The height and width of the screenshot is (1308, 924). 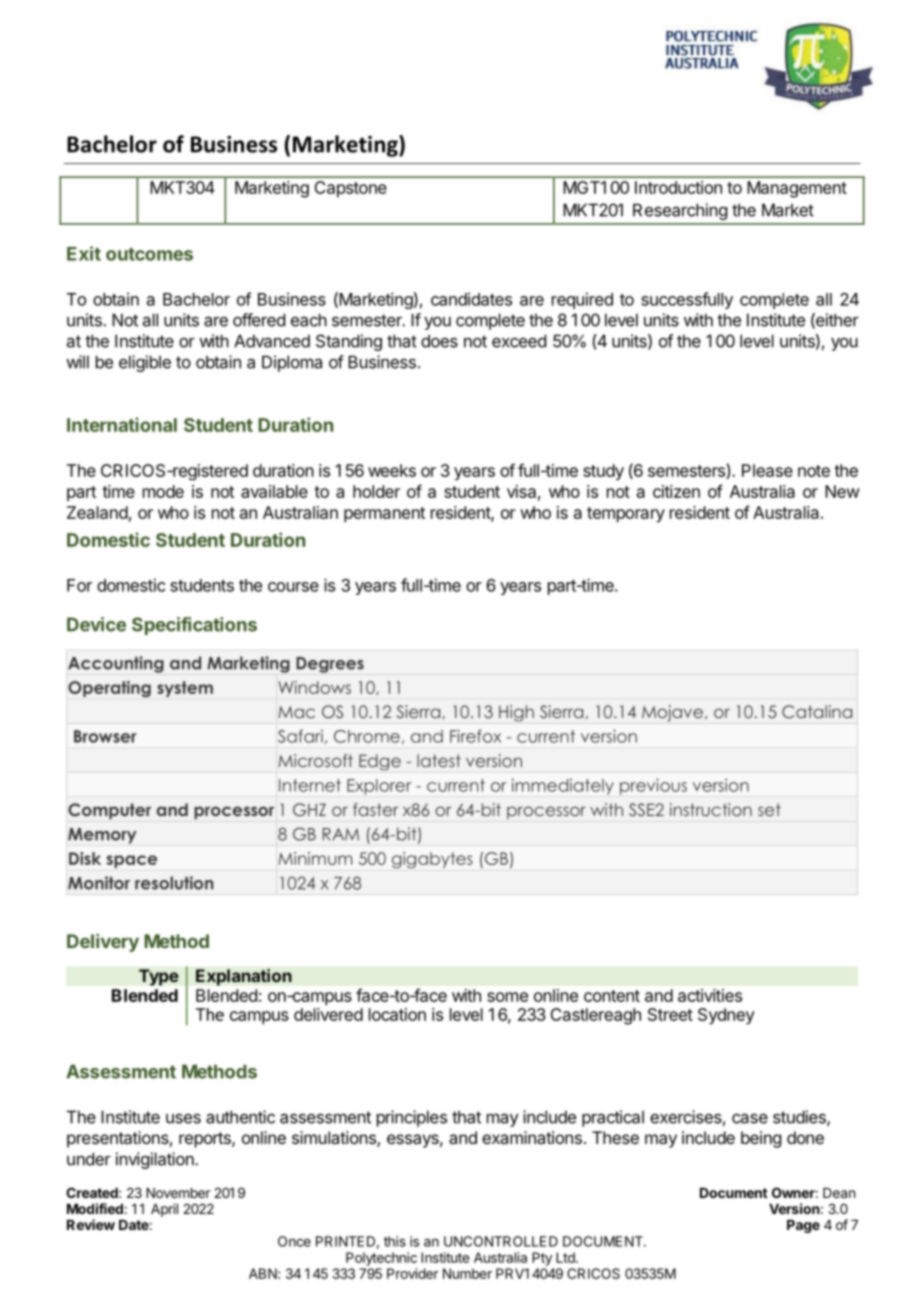 What do you see at coordinates (501, 1241) in the screenshot?
I see `UNCONTROLLED` at bounding box center [501, 1241].
